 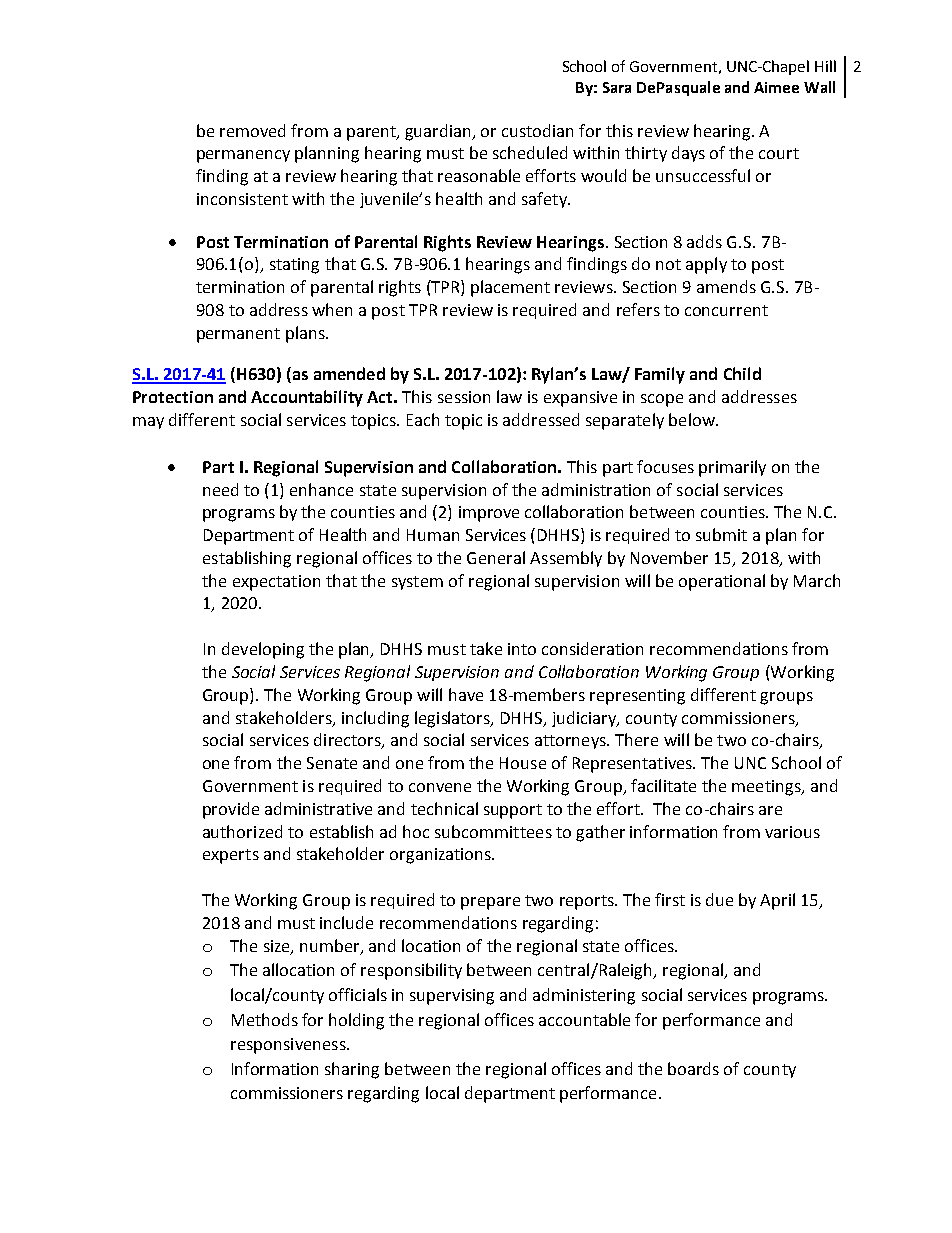 I want to click on General, so click(x=496, y=557).
